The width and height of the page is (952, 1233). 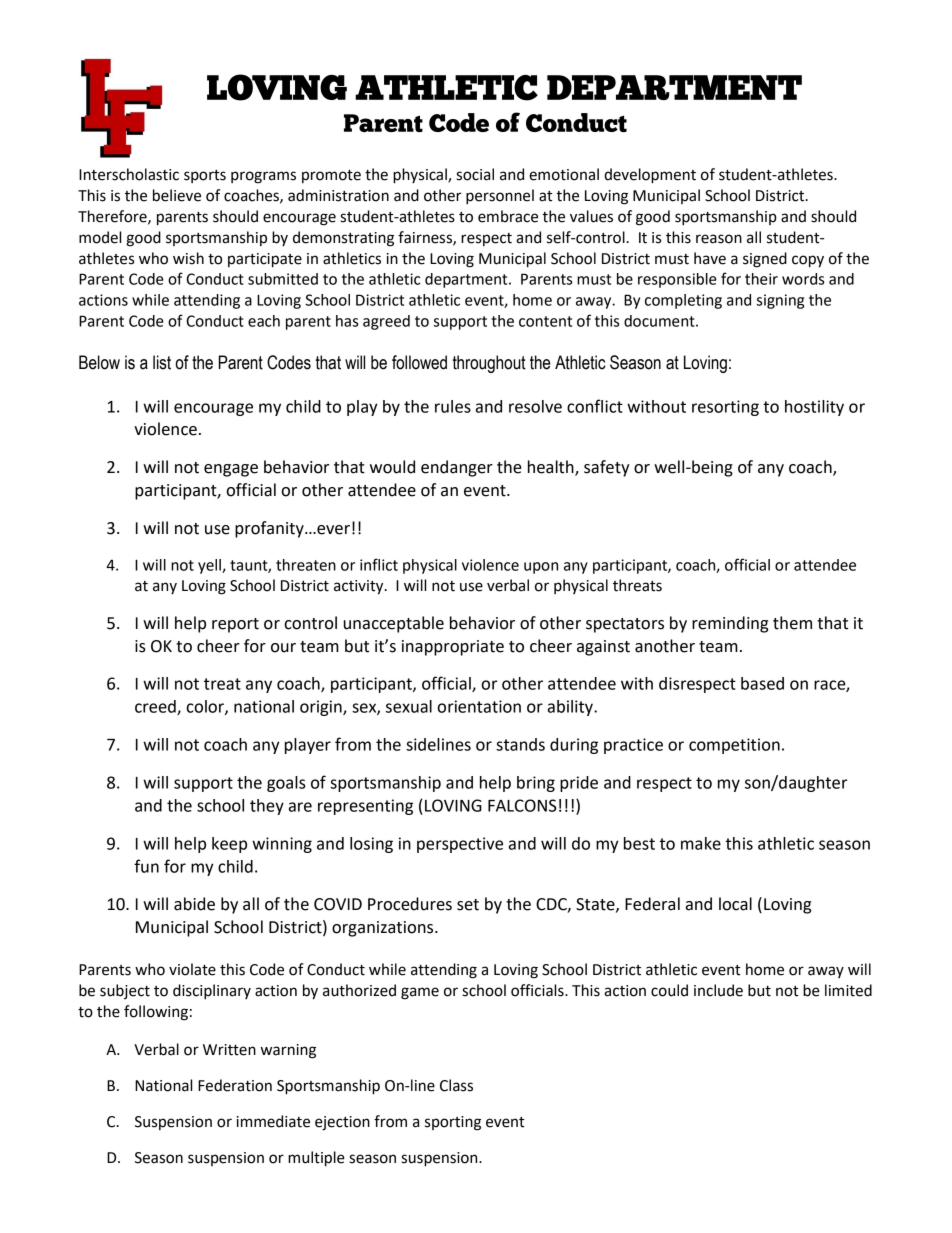 What do you see at coordinates (762, 683) in the page?
I see `based` at bounding box center [762, 683].
